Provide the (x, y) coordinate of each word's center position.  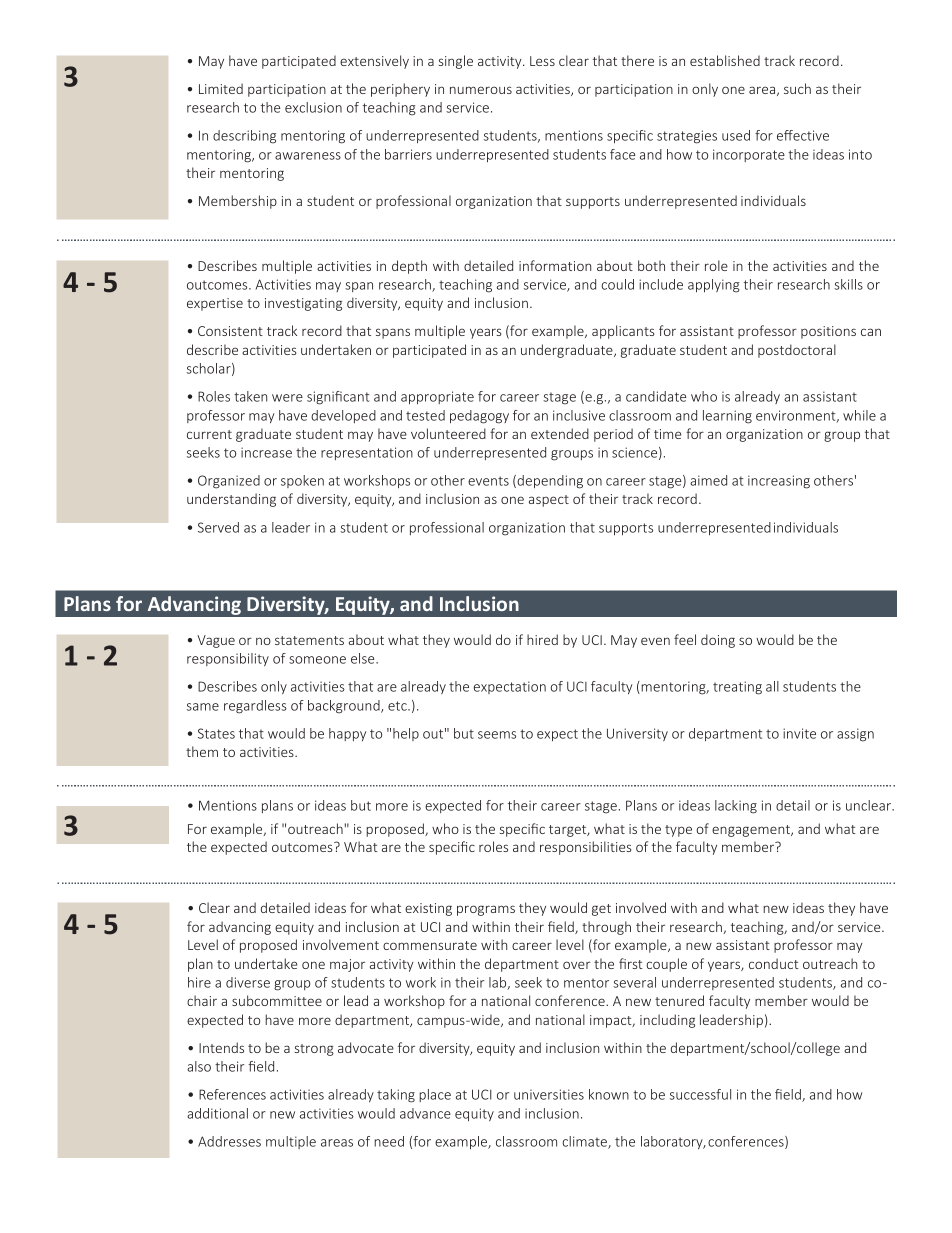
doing (718, 641)
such (797, 88)
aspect (549, 501)
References (232, 1094)
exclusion (313, 107)
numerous (481, 90)
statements (309, 640)
